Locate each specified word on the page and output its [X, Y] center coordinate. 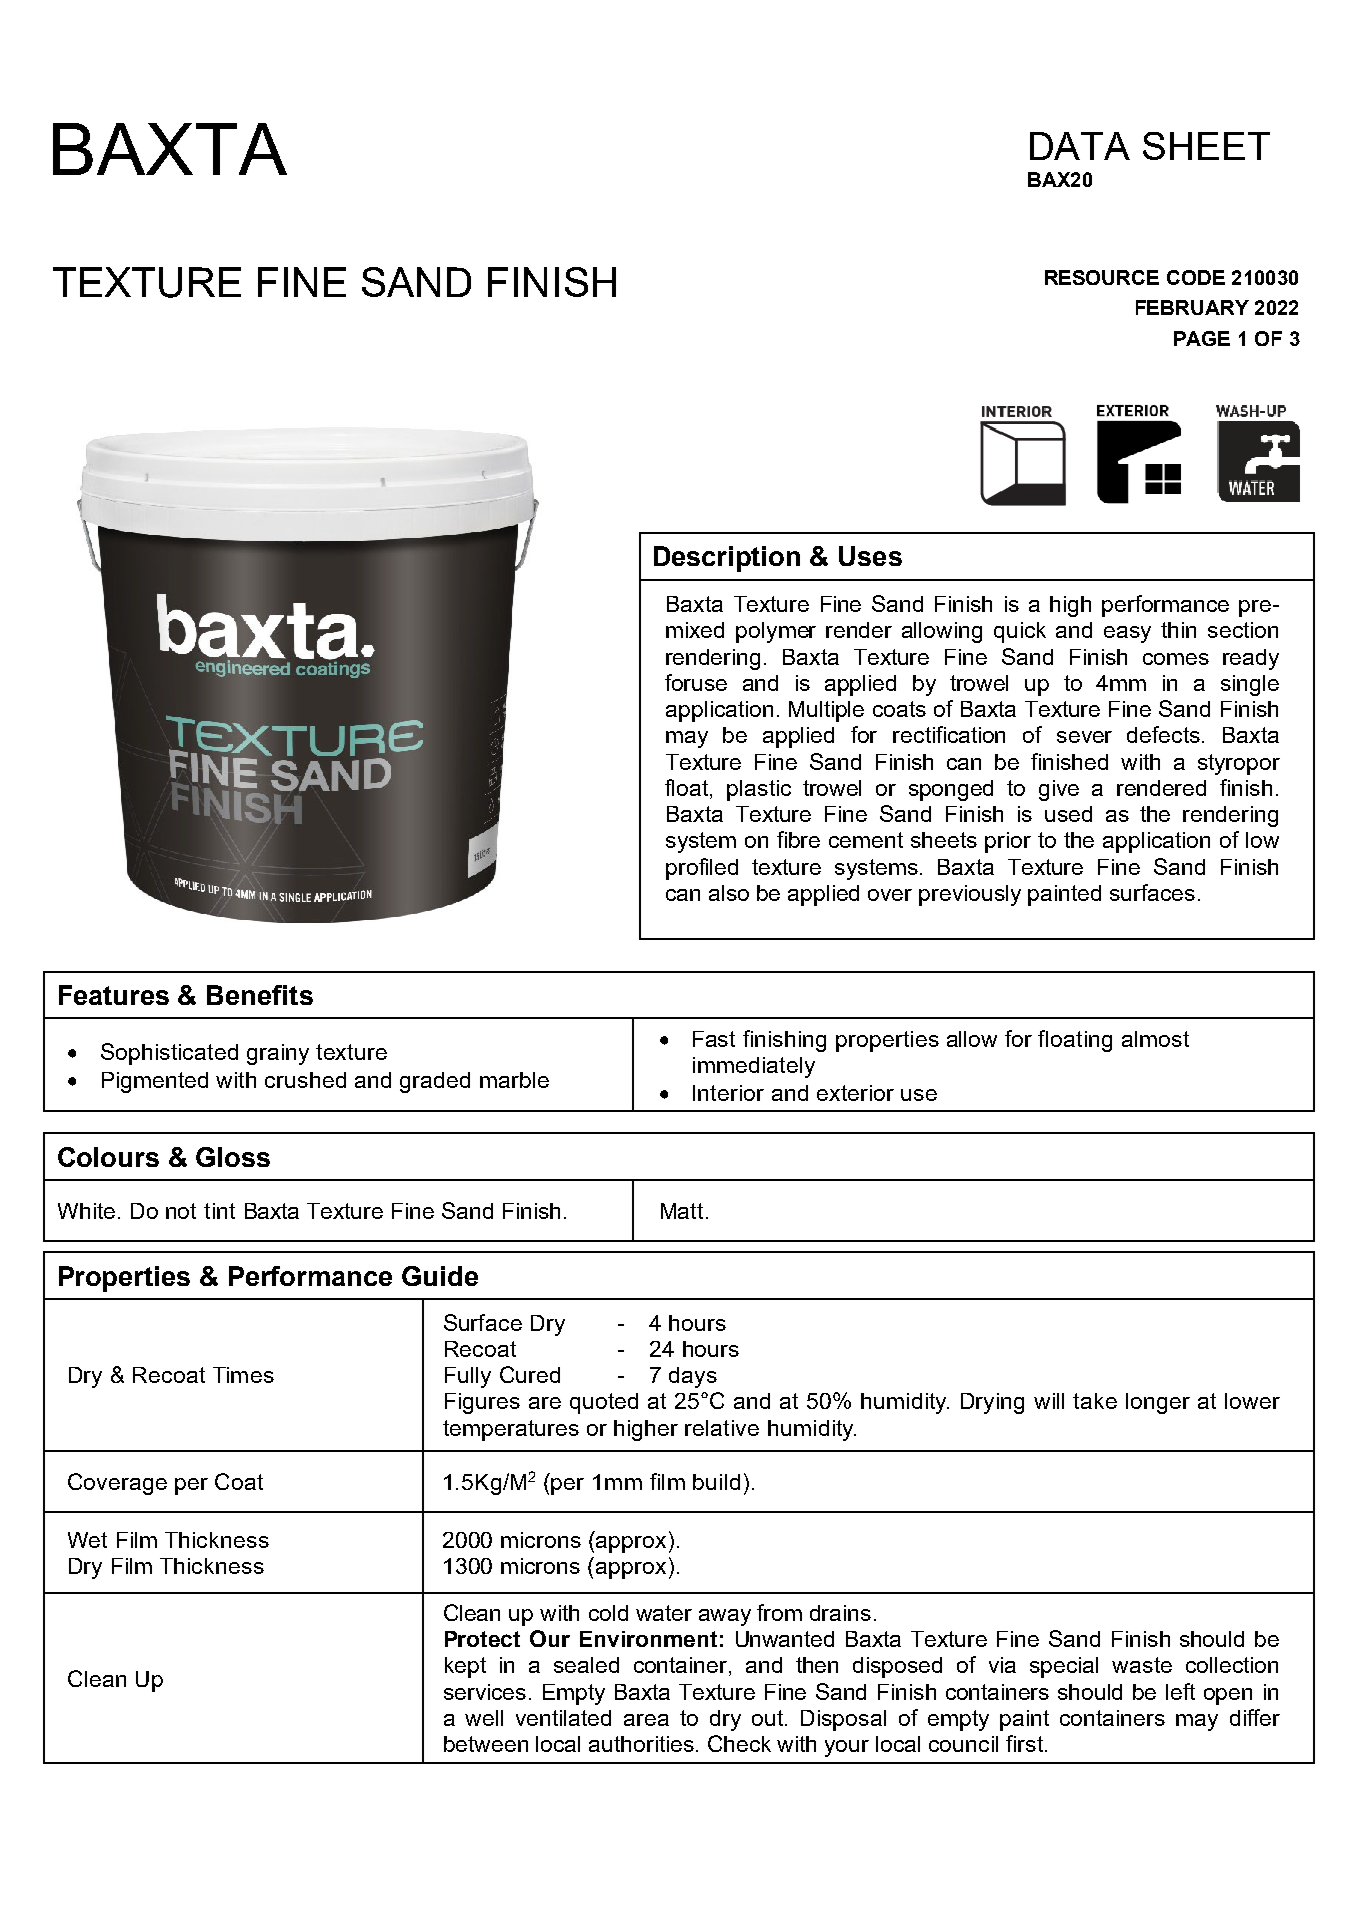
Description [727, 559]
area [646, 1720]
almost [1155, 1039]
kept [465, 1667]
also [729, 893]
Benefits [260, 995]
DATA [1080, 146]
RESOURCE [1102, 277]
